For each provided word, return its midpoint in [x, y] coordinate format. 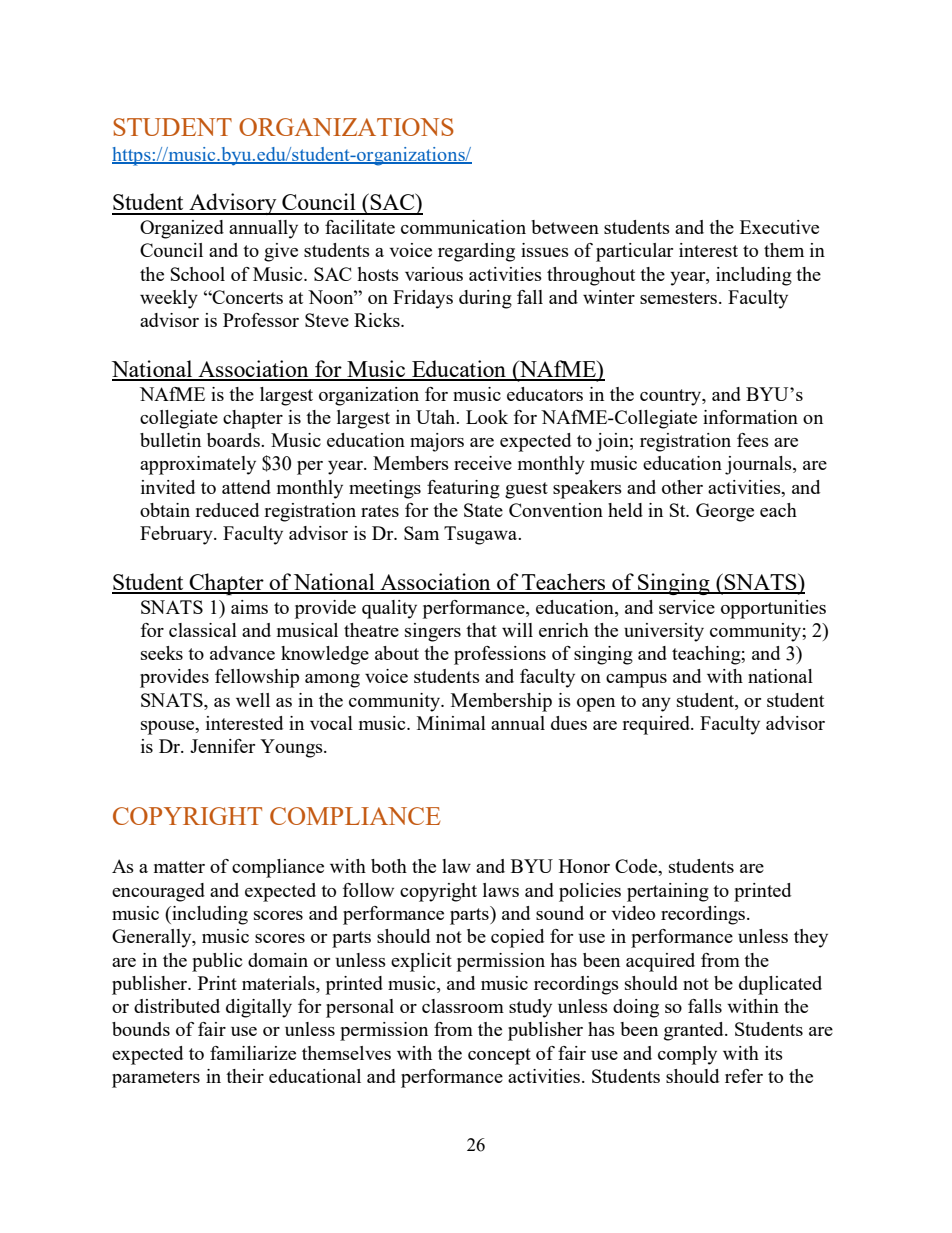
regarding [476, 252]
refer [744, 1076]
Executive [779, 227]
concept [499, 1056]
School [198, 274]
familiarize [253, 1053]
